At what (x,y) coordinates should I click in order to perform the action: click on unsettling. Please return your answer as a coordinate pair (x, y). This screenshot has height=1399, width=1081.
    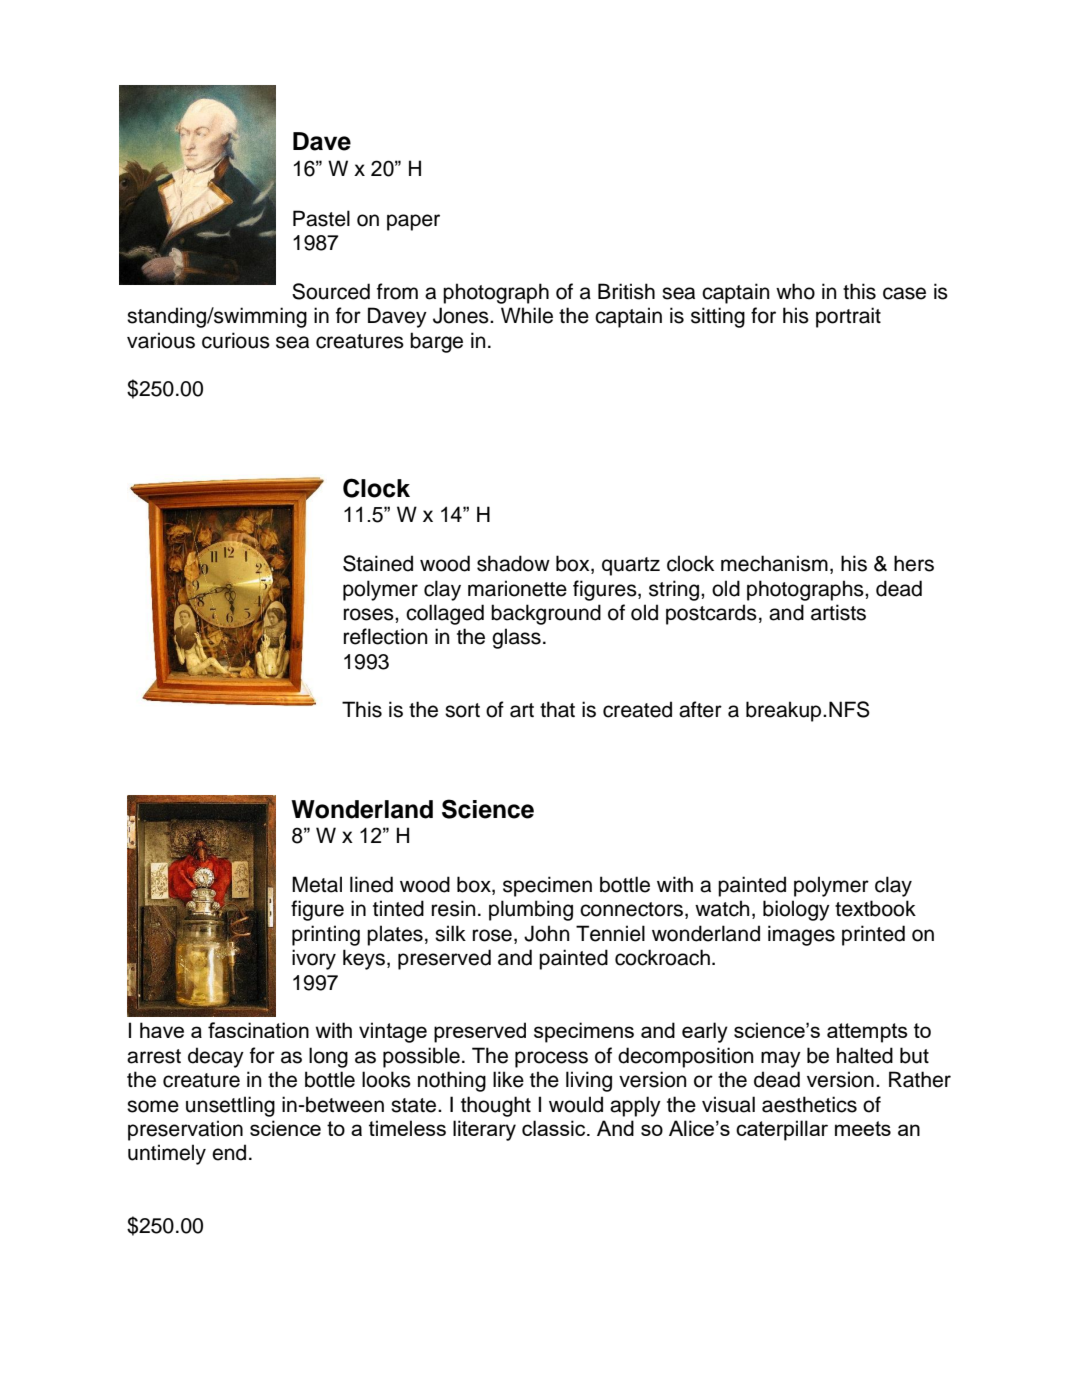
    Looking at the image, I should click on (230, 1106).
